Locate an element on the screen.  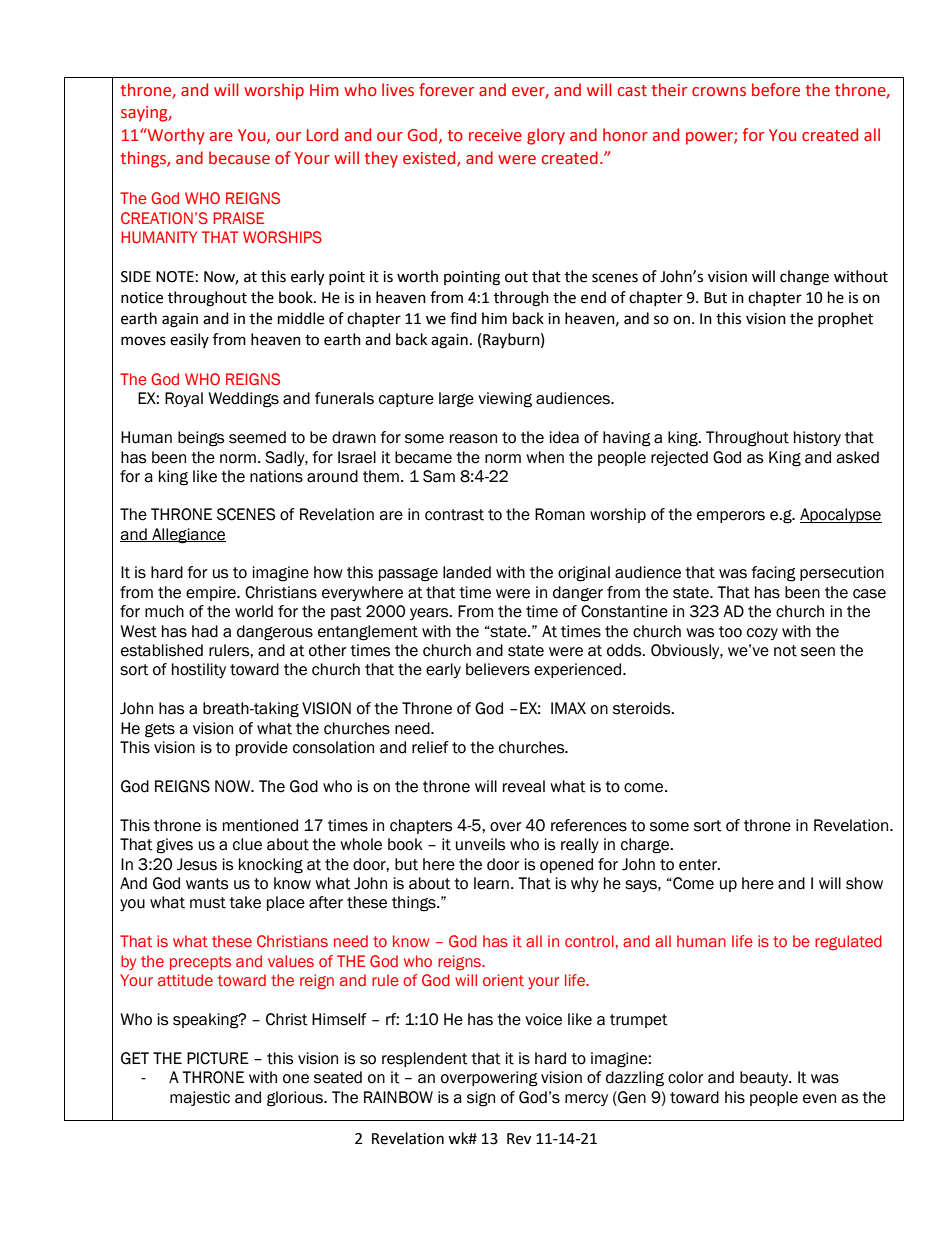
reason is located at coordinates (473, 439).
